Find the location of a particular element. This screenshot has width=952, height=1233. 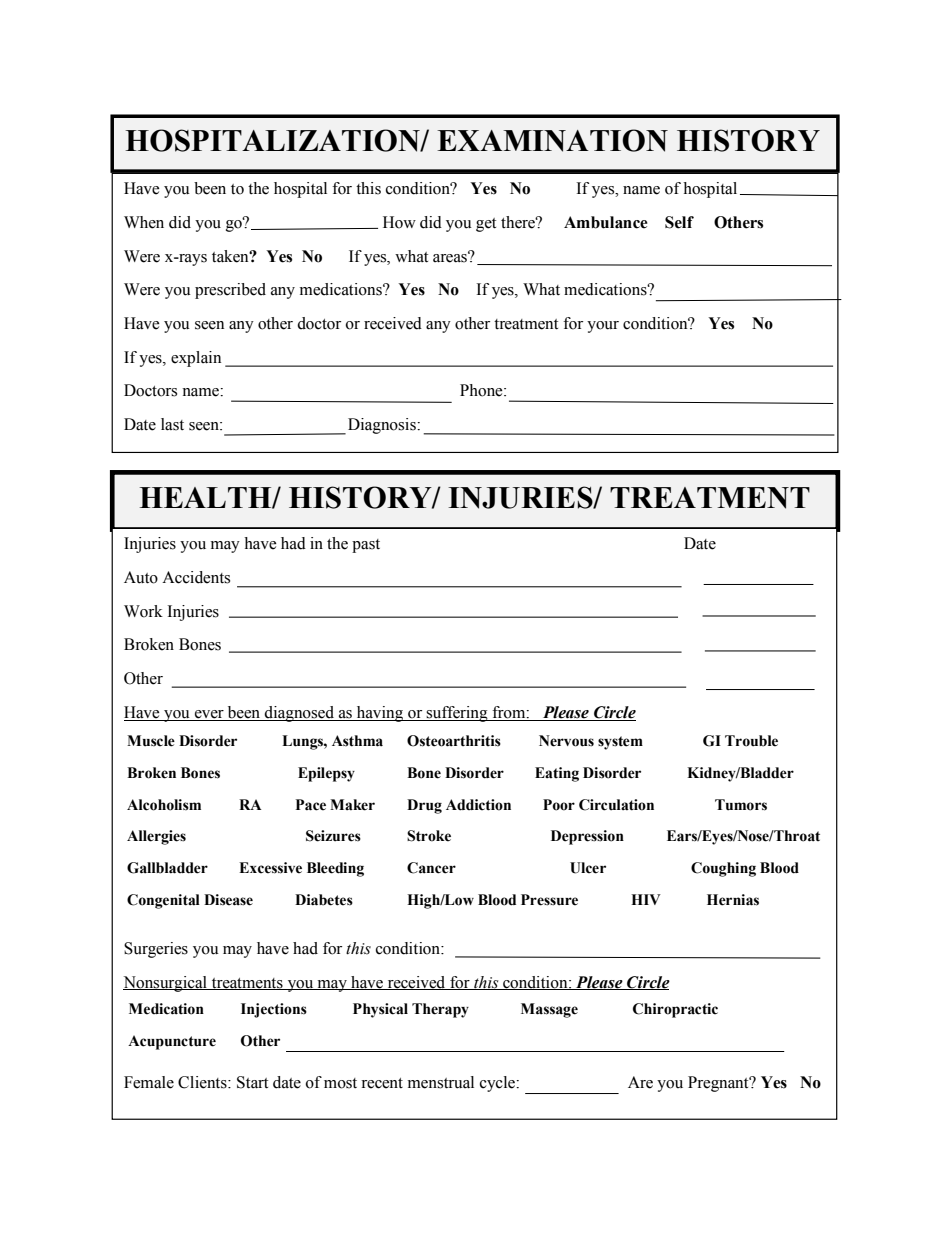

get is located at coordinates (486, 225).
